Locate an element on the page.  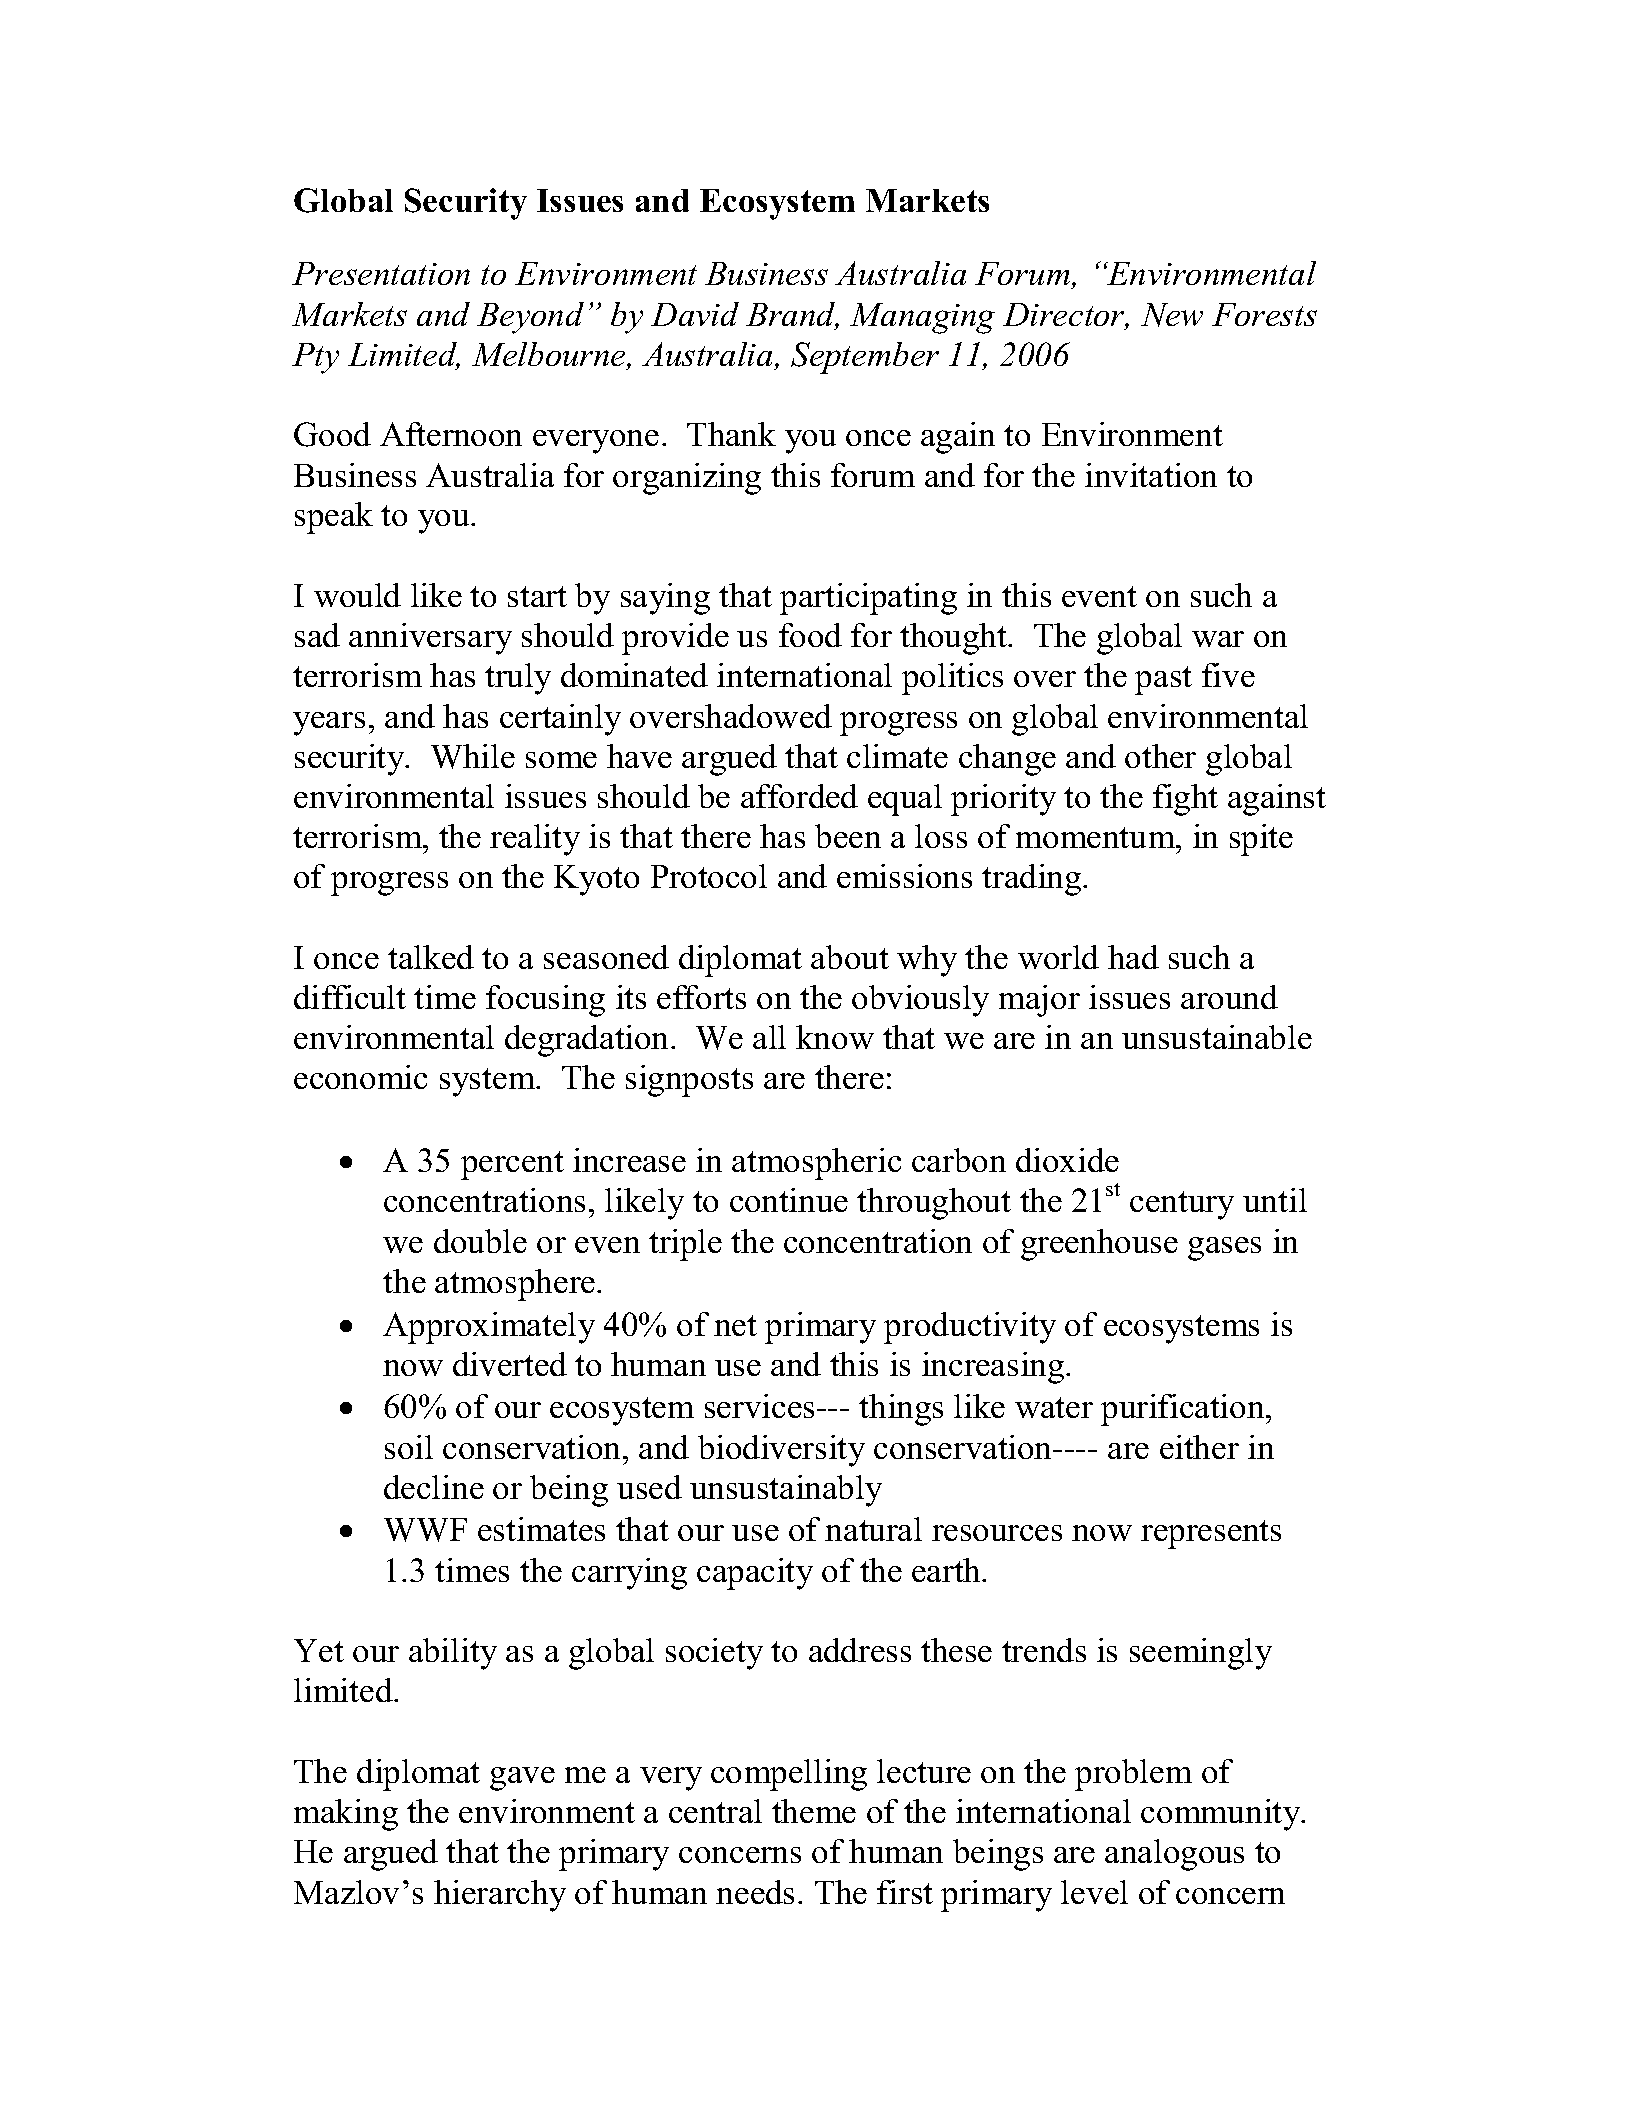
economic is located at coordinates (360, 1077).
